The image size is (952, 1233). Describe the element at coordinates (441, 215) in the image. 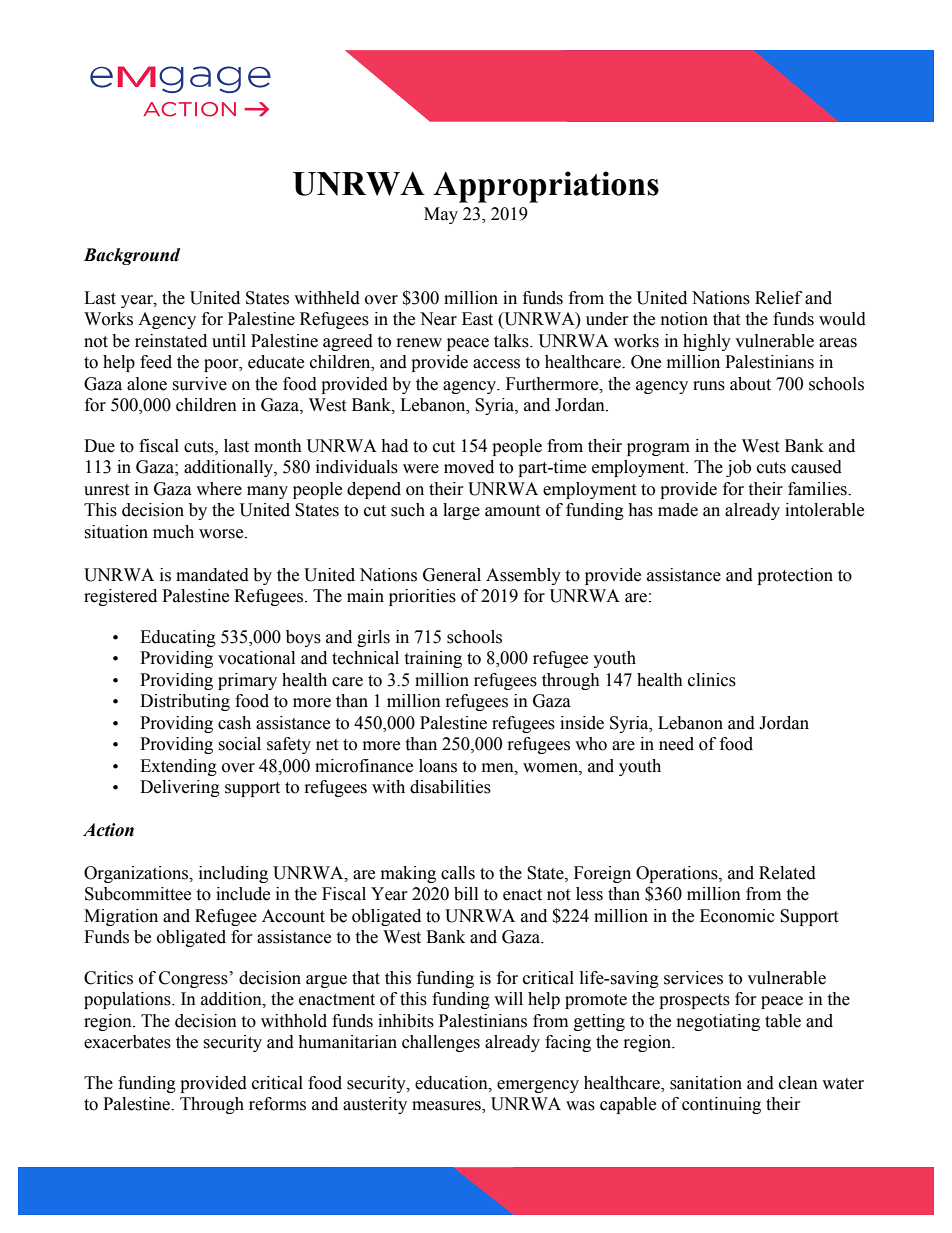

I see `May` at that location.
